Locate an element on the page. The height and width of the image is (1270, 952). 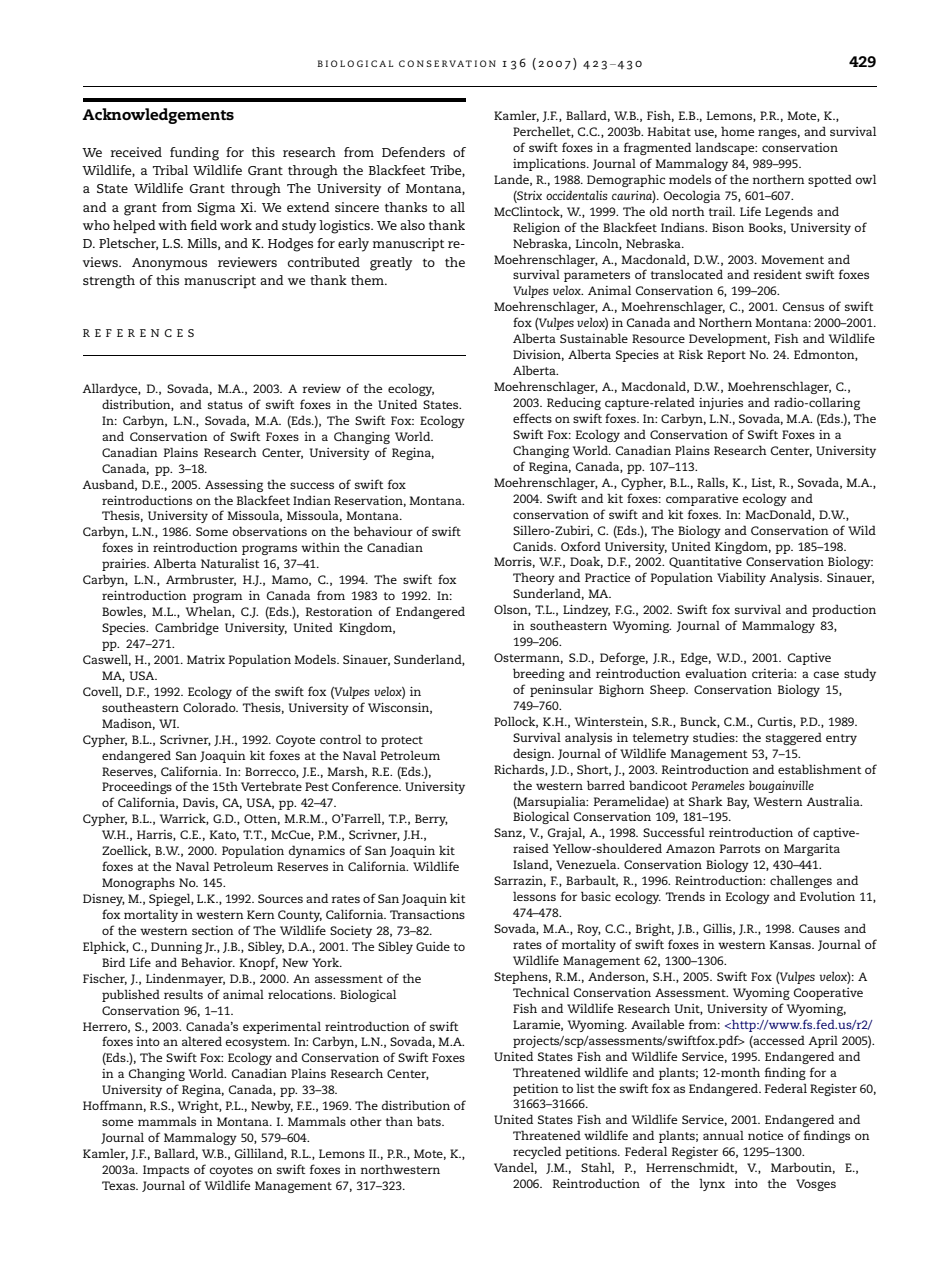
evaluation is located at coordinates (716, 673).
